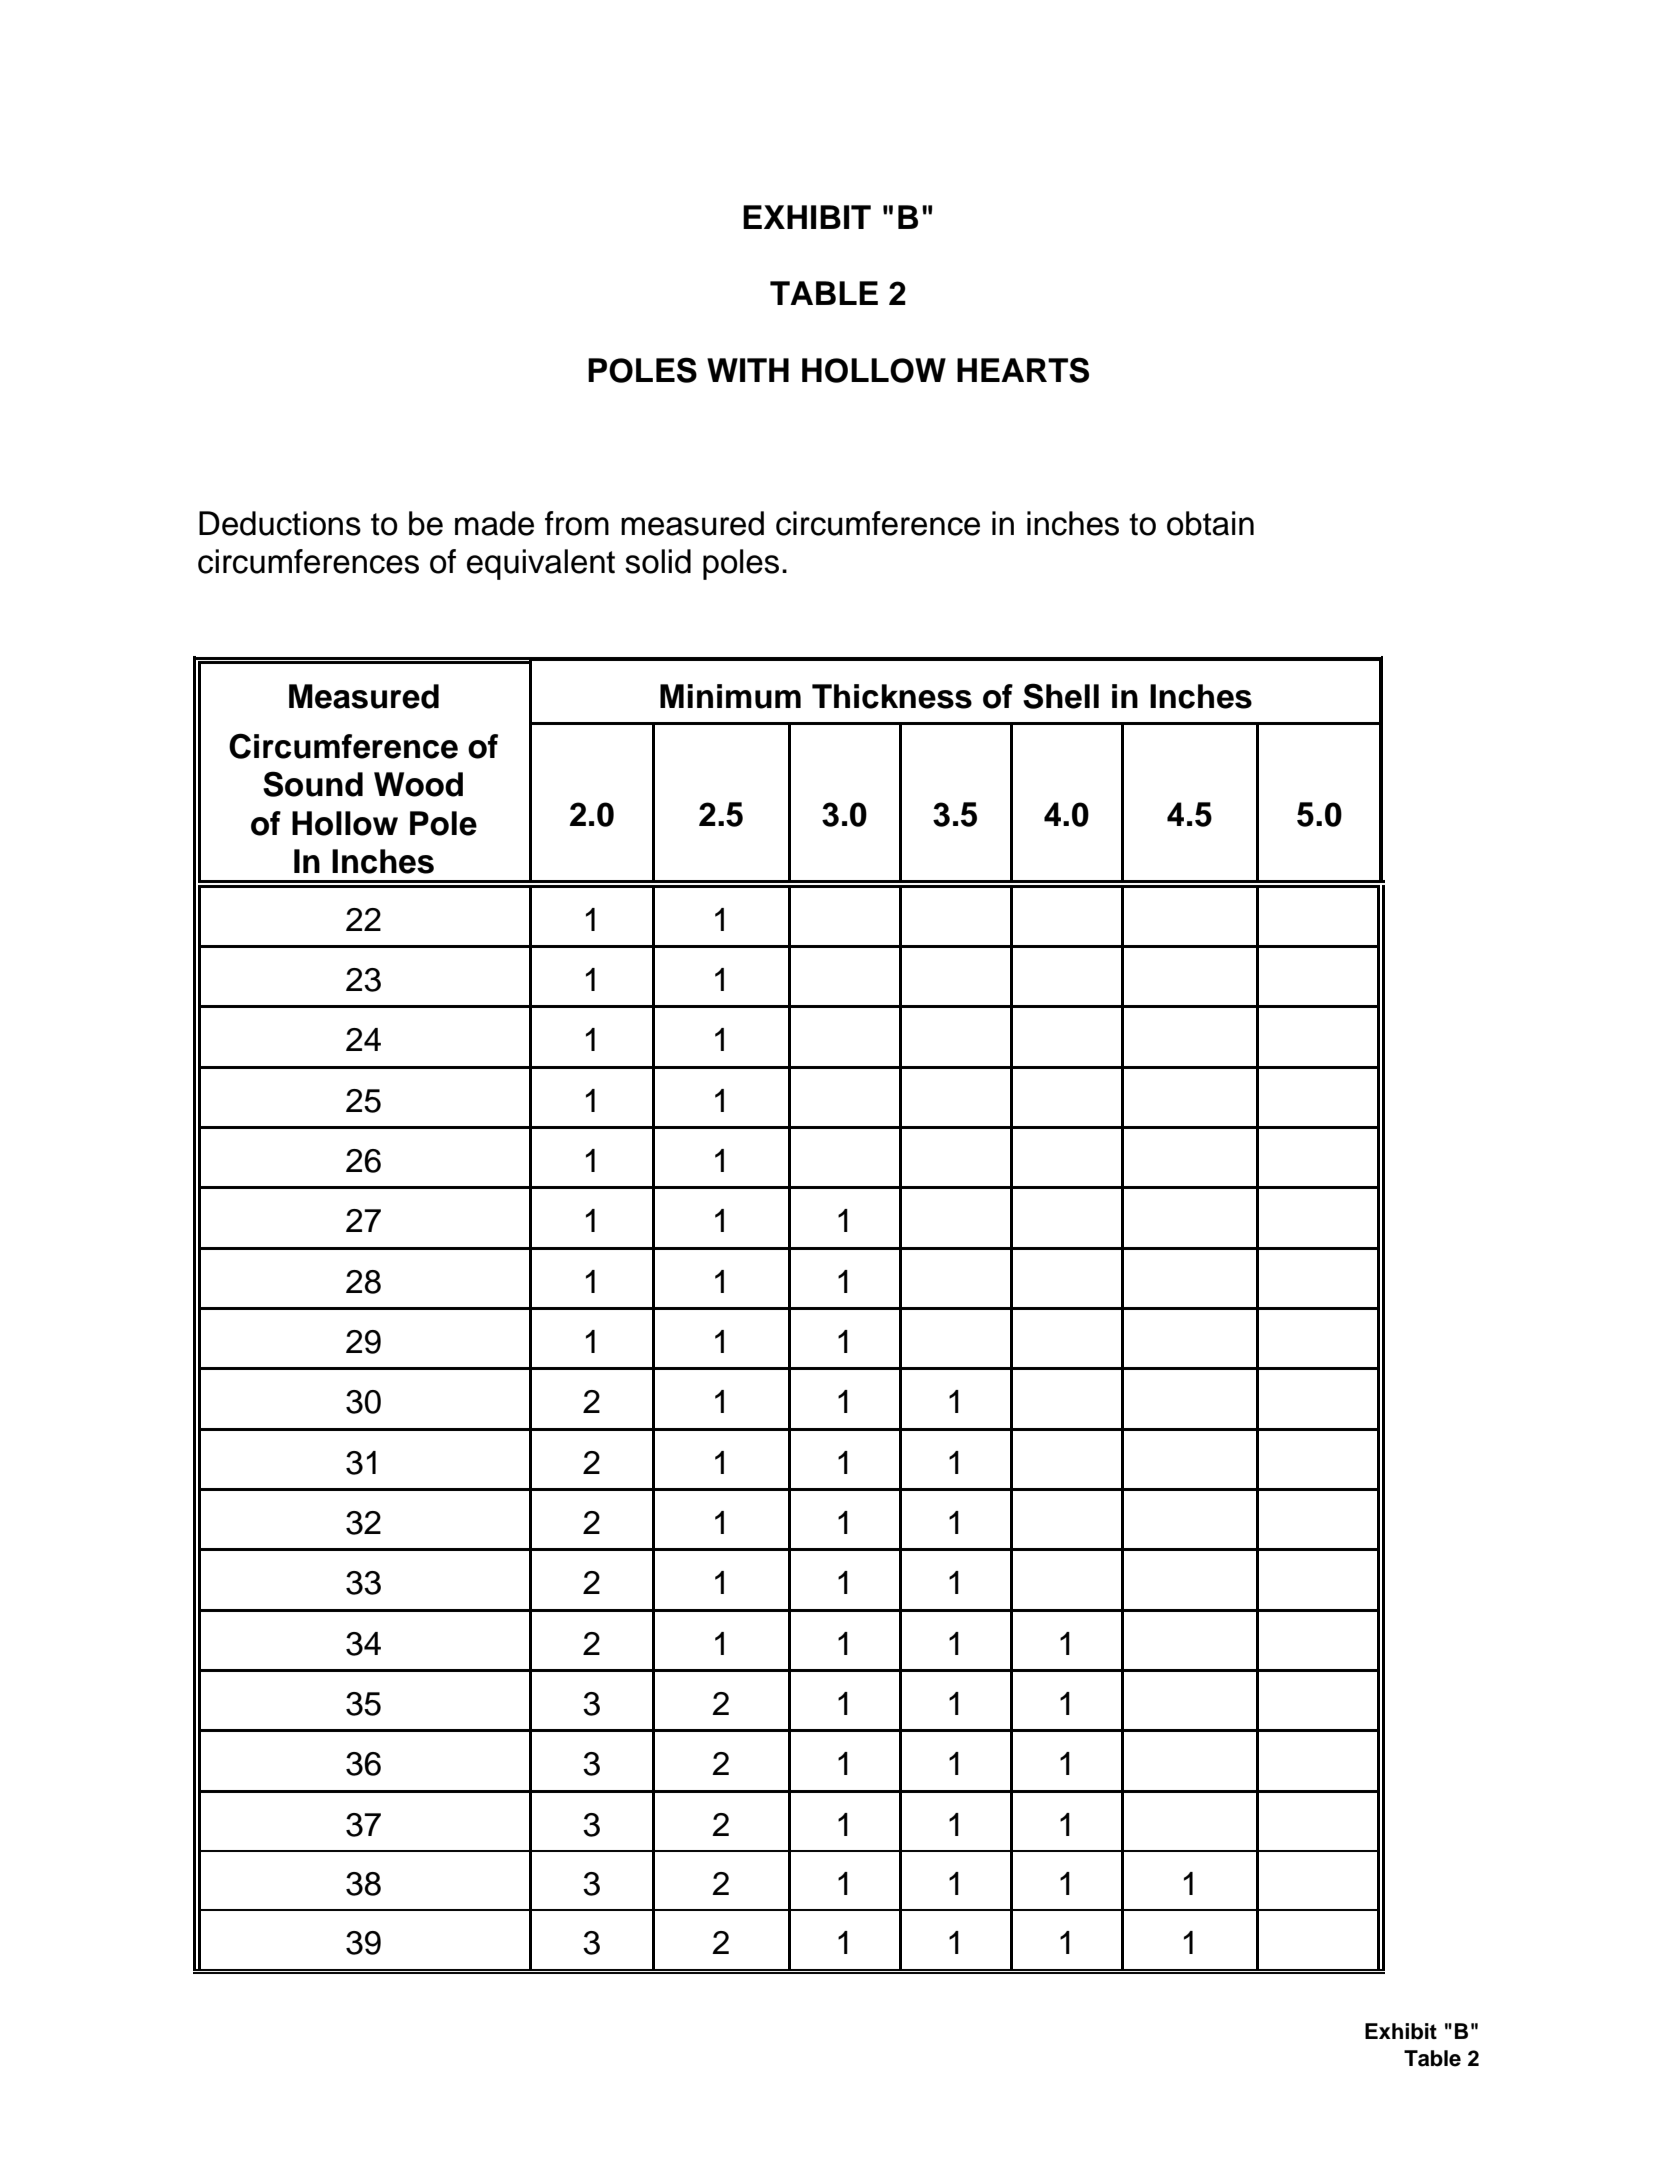  Describe the element at coordinates (748, 370) in the screenshot. I see `WITH` at that location.
